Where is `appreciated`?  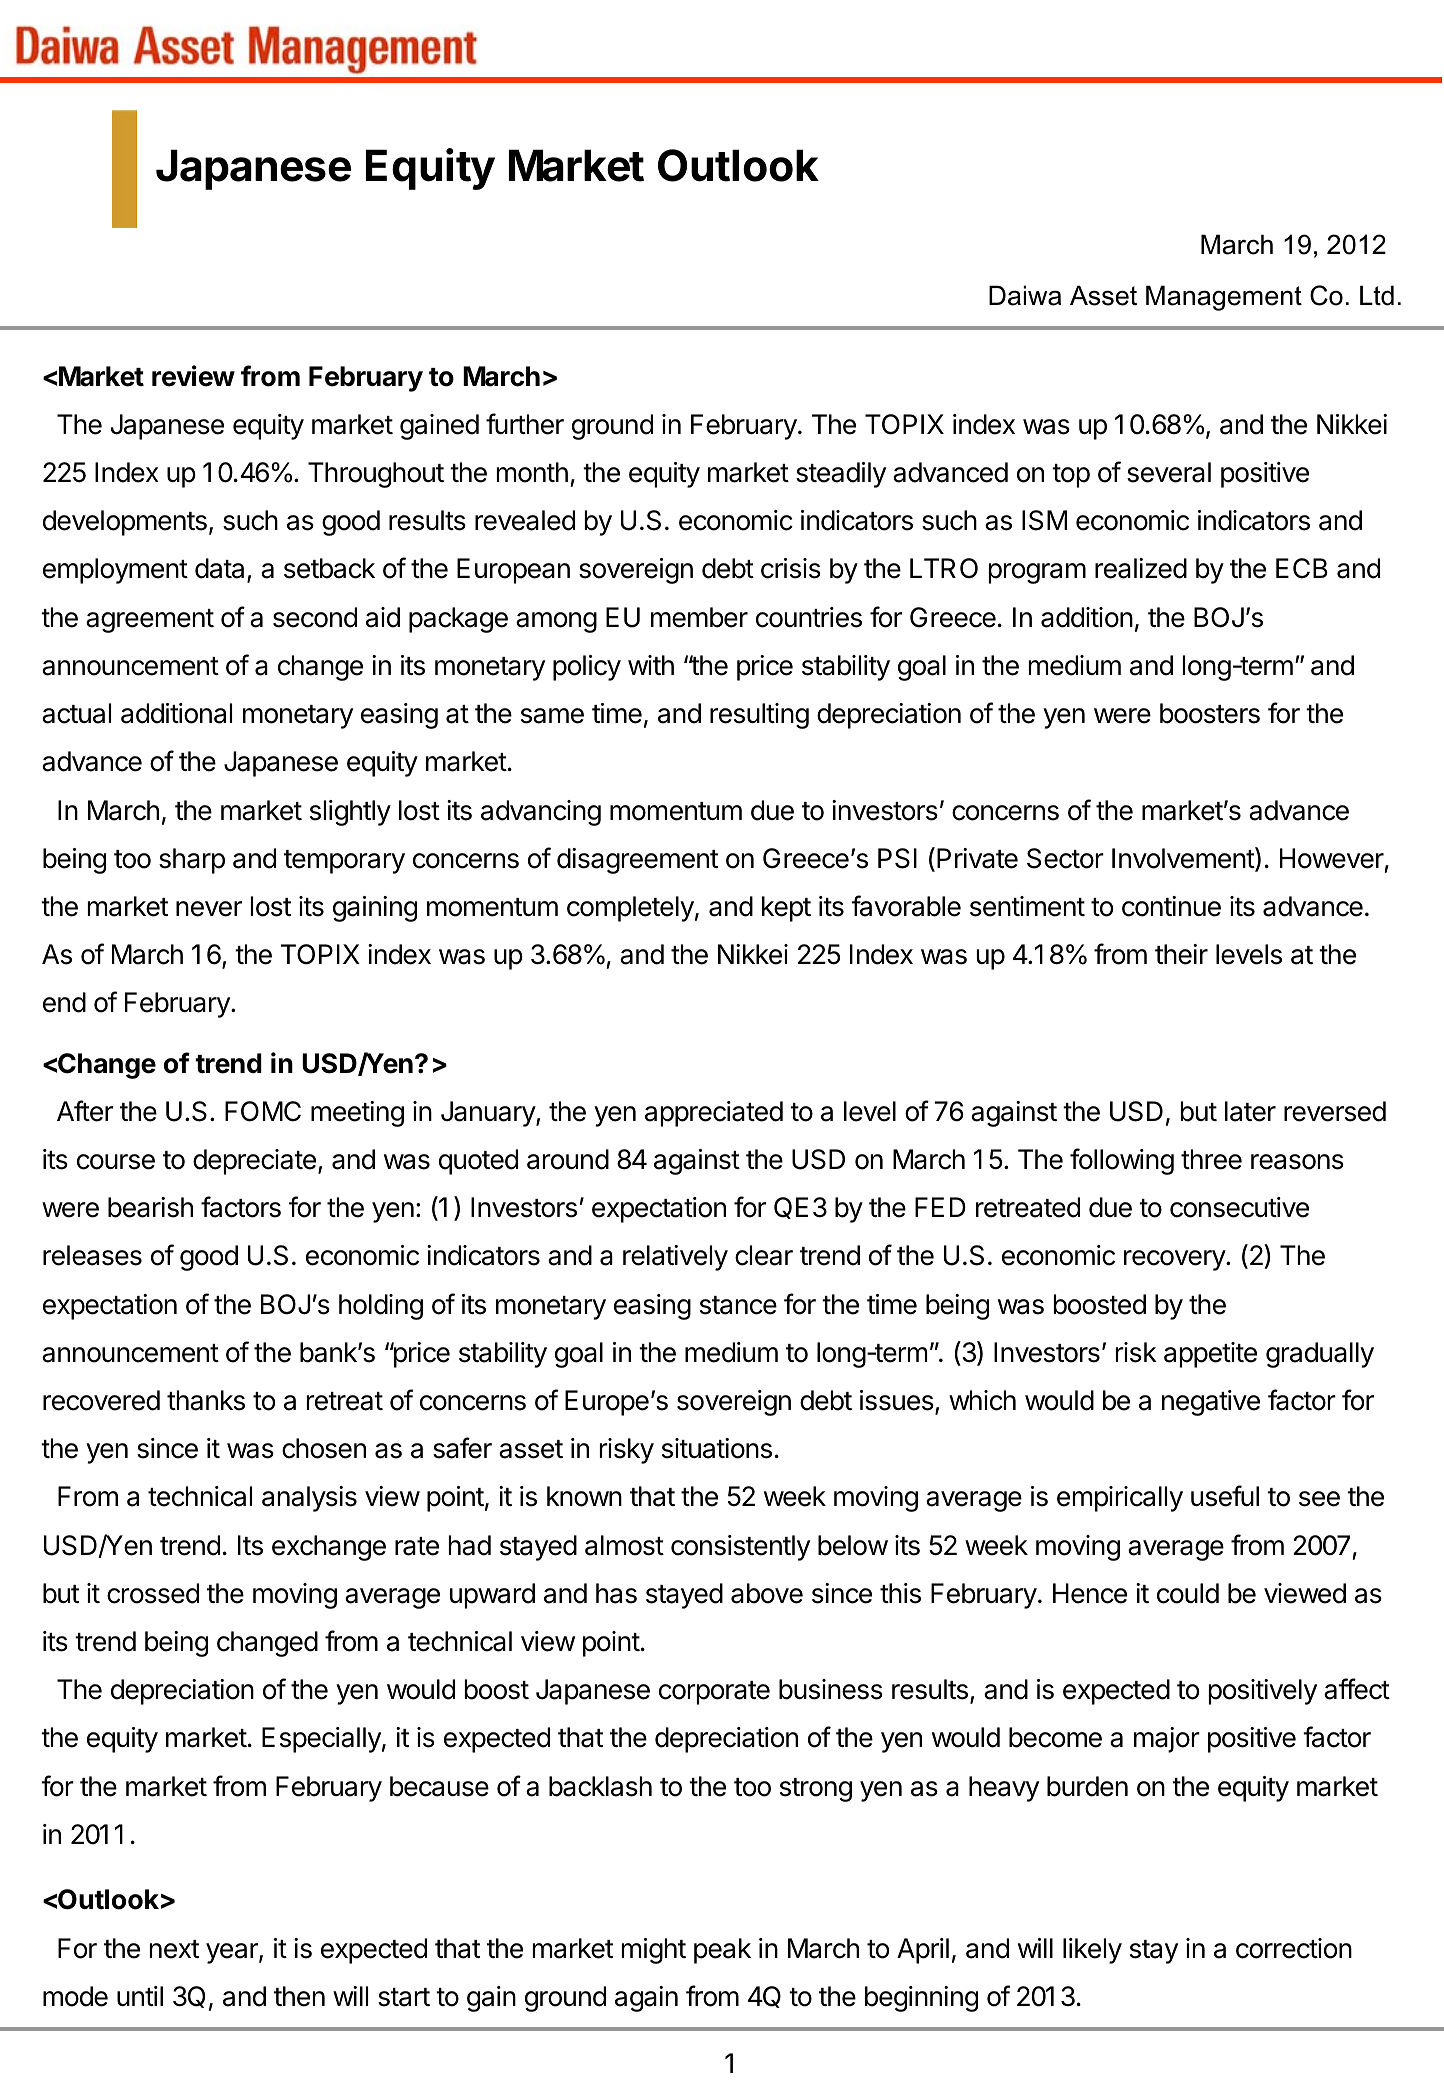 appreciated is located at coordinates (714, 1114).
